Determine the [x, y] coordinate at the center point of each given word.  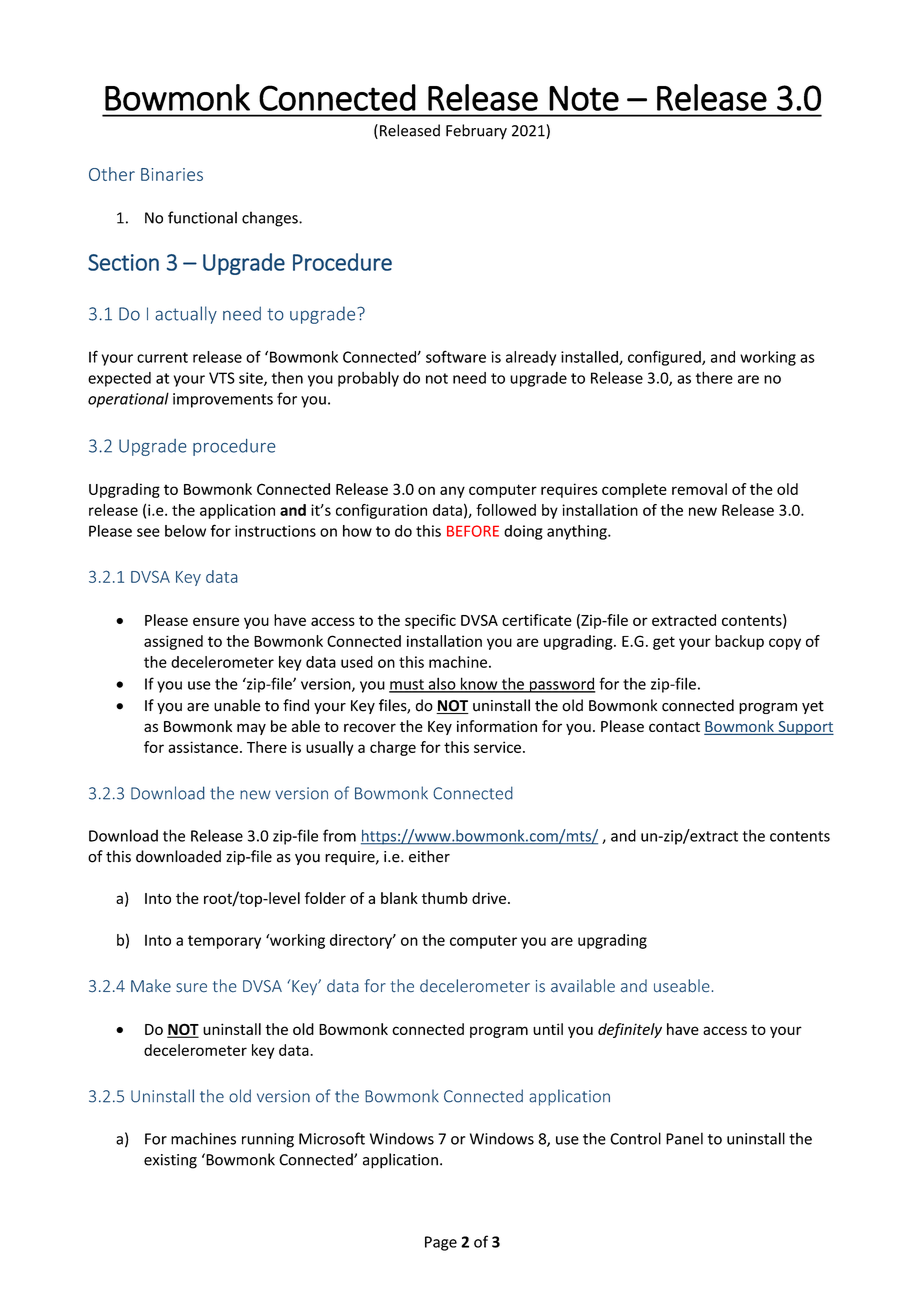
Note [584, 98]
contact [674, 727]
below [185, 531]
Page [441, 1243]
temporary [224, 942]
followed [506, 510]
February [476, 132]
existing [170, 1161]
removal [699, 489]
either [429, 856]
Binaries [172, 174]
